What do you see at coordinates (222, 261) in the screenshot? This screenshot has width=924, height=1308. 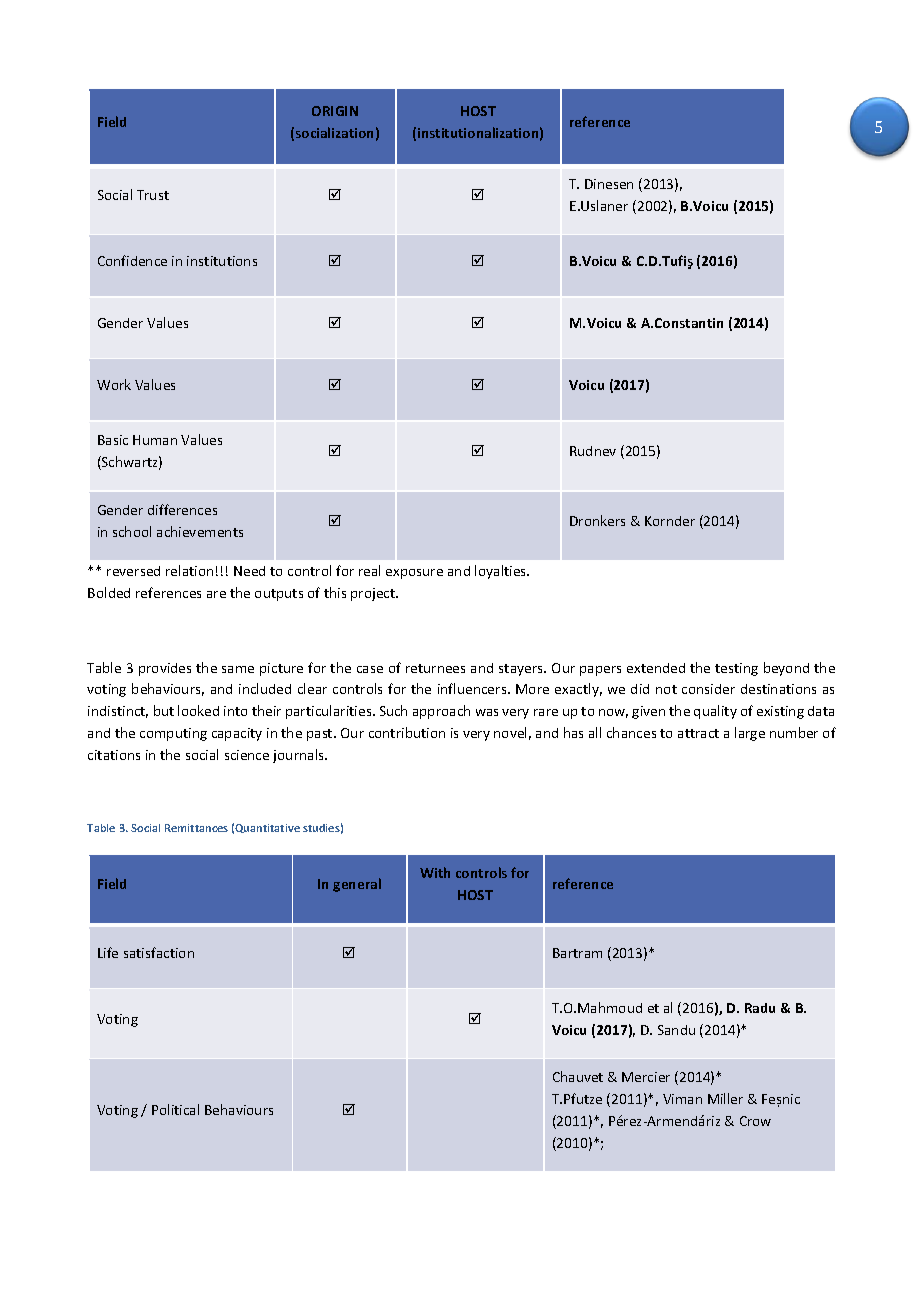 I see `institutions` at bounding box center [222, 261].
